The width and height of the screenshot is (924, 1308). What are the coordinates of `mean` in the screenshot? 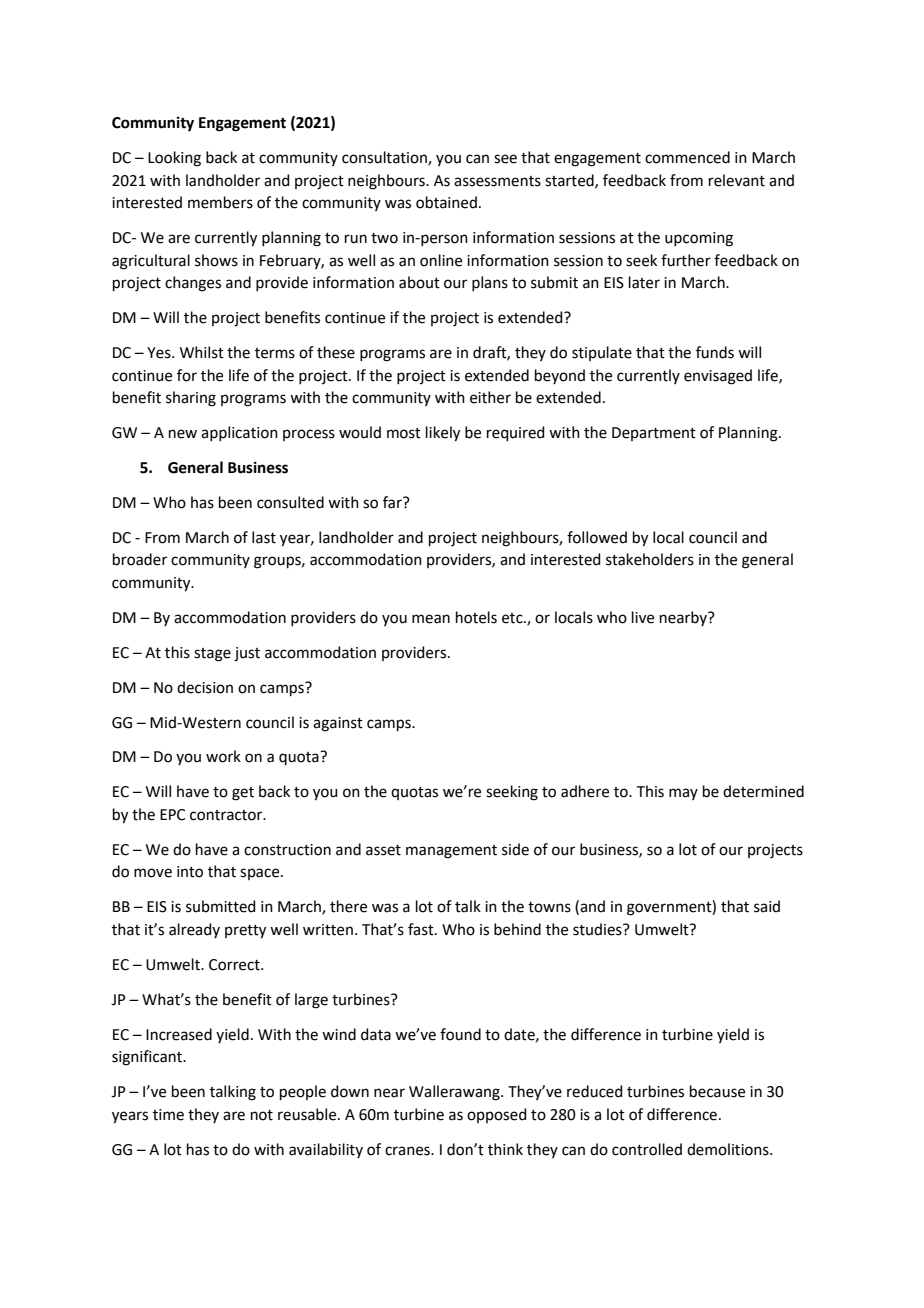 It's located at (431, 619).
